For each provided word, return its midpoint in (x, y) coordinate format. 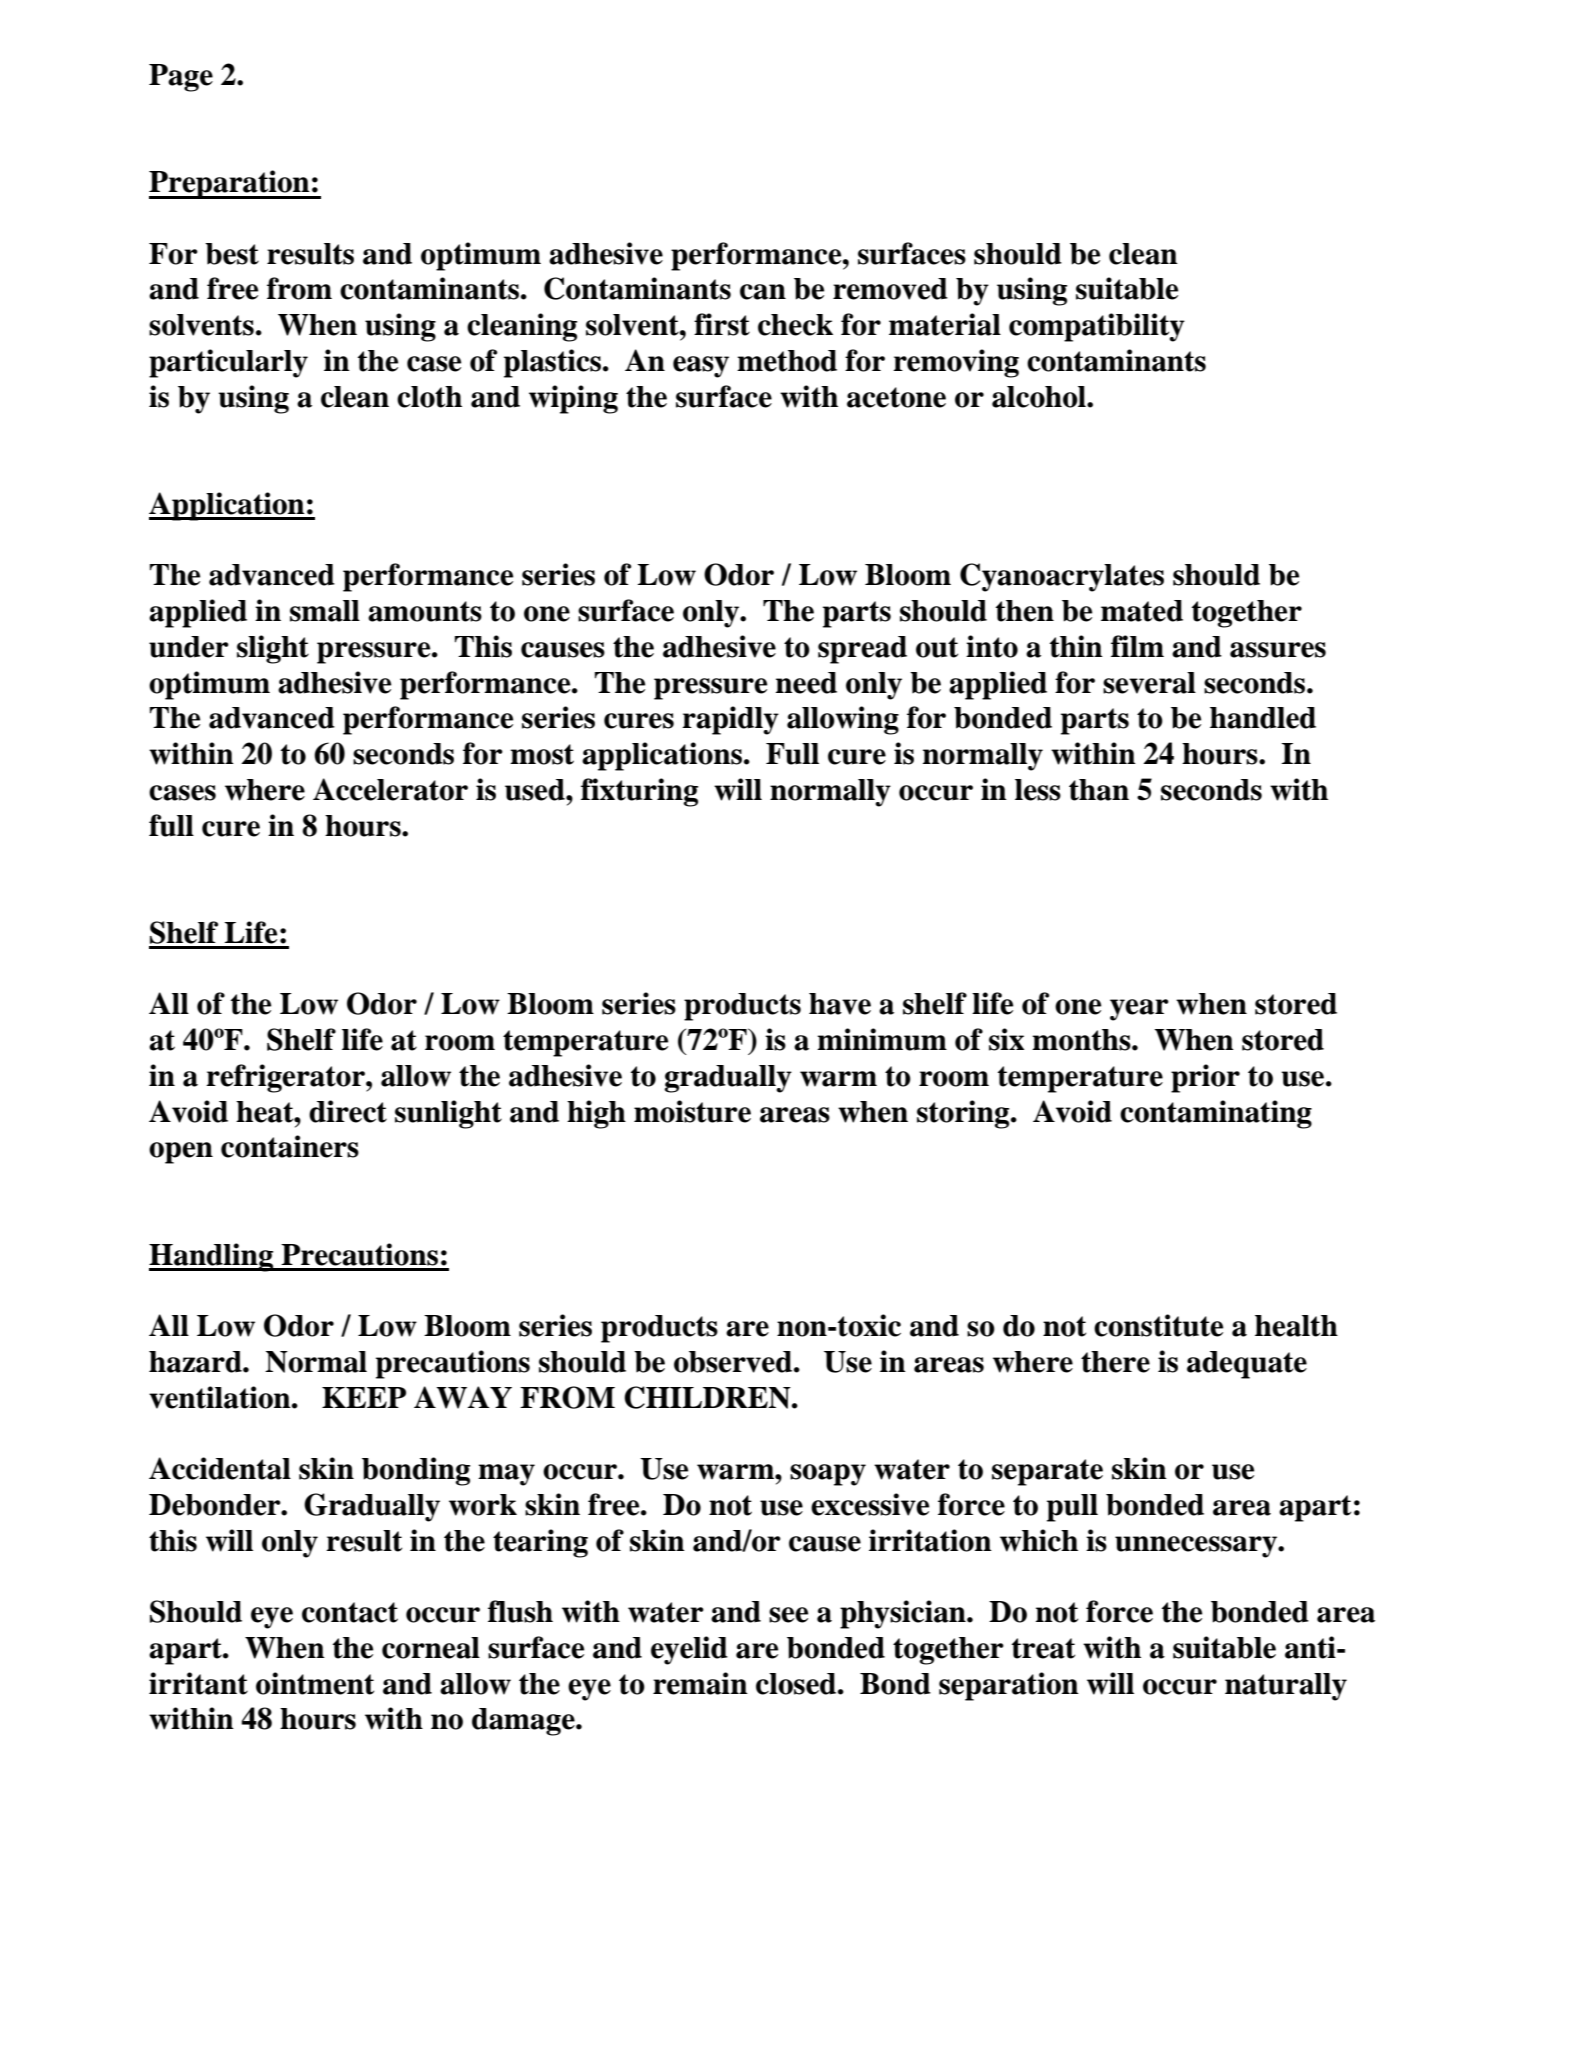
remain (700, 1683)
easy (701, 367)
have (840, 1004)
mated (1142, 611)
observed (733, 1362)
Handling (212, 1257)
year (1139, 1010)
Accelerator (390, 789)
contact (350, 1612)
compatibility (1097, 327)
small (325, 611)
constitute (1158, 1325)
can (763, 292)
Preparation (230, 184)
